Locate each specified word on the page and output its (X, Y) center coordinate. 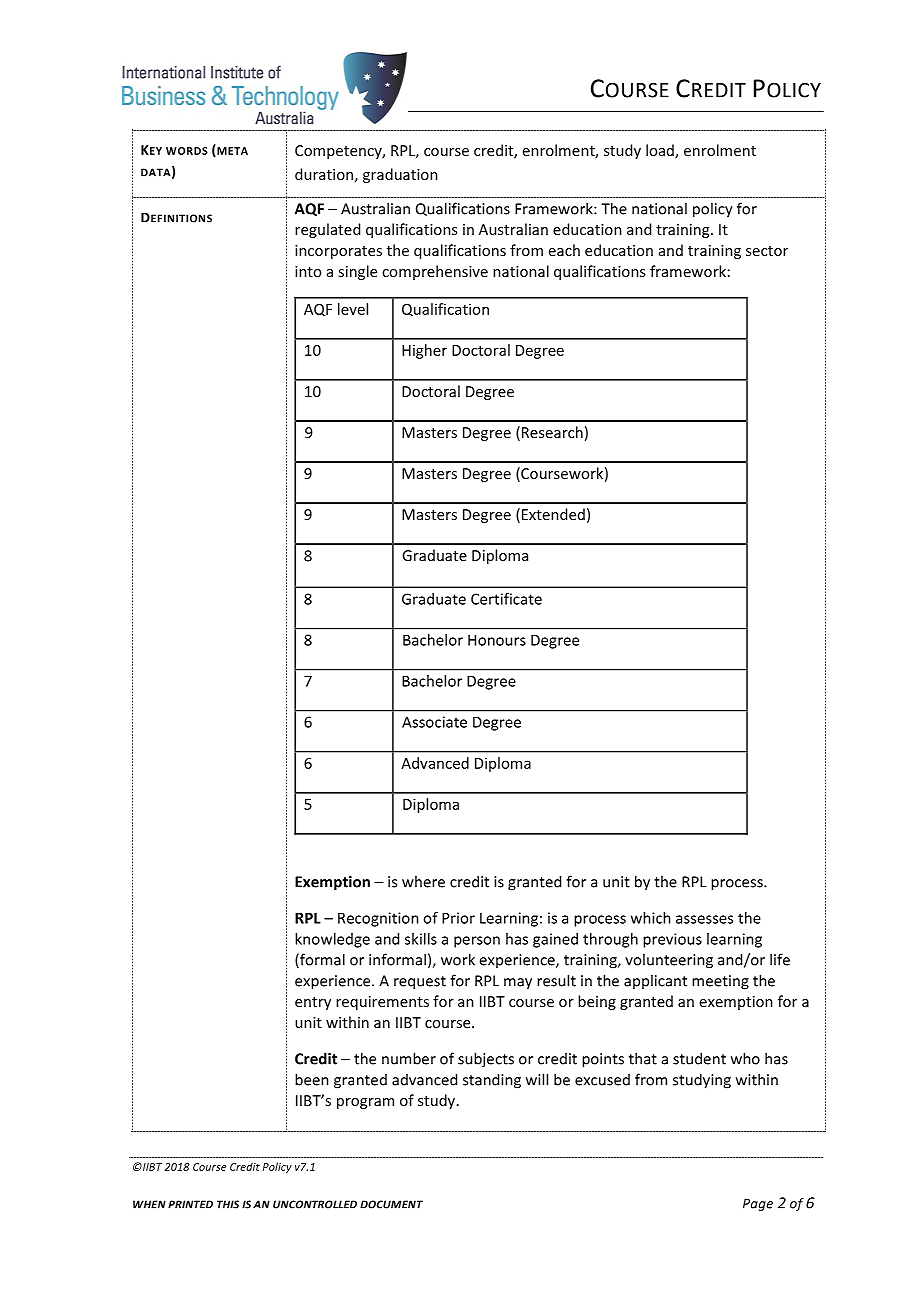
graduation (400, 175)
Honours (497, 640)
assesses (704, 919)
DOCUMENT (391, 1204)
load (661, 151)
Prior (458, 918)
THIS (228, 1204)
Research (552, 432)
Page (758, 1204)
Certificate (506, 599)
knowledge (332, 940)
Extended (553, 514)
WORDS (187, 151)
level (353, 309)
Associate (434, 722)
